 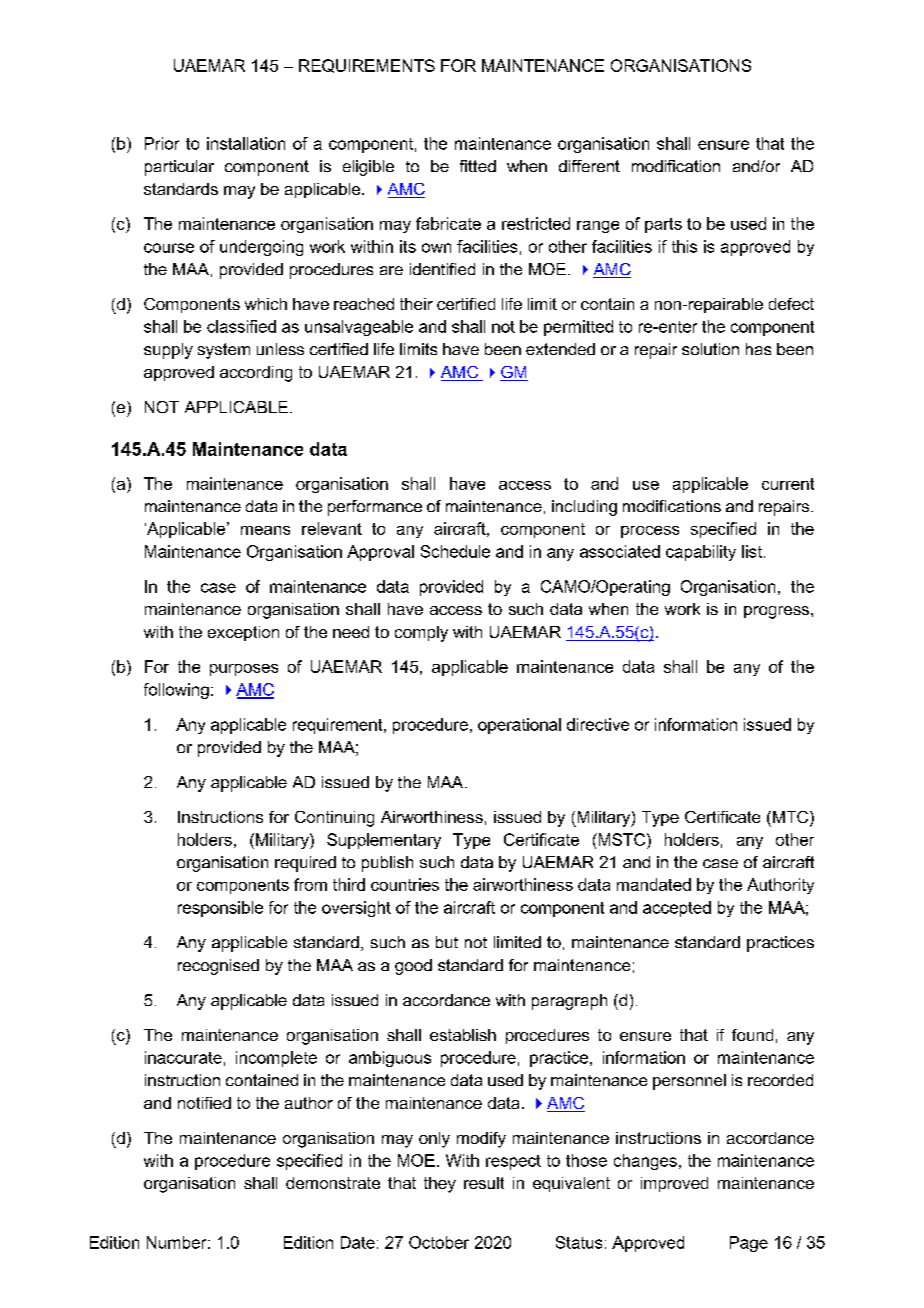 What do you see at coordinates (246, 143) in the screenshot?
I see `installation` at bounding box center [246, 143].
